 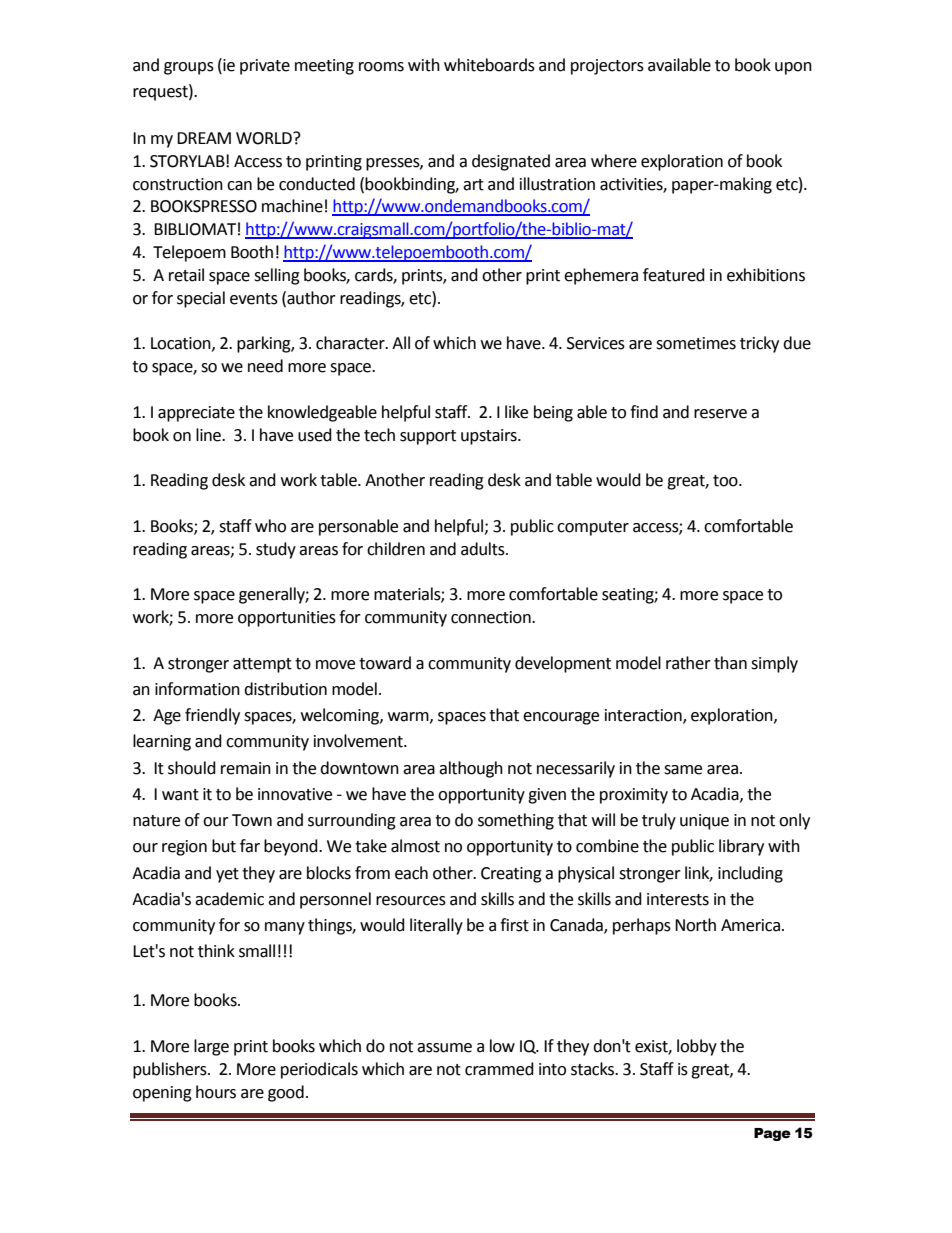 What do you see at coordinates (720, 414) in the document?
I see `reserve` at bounding box center [720, 414].
